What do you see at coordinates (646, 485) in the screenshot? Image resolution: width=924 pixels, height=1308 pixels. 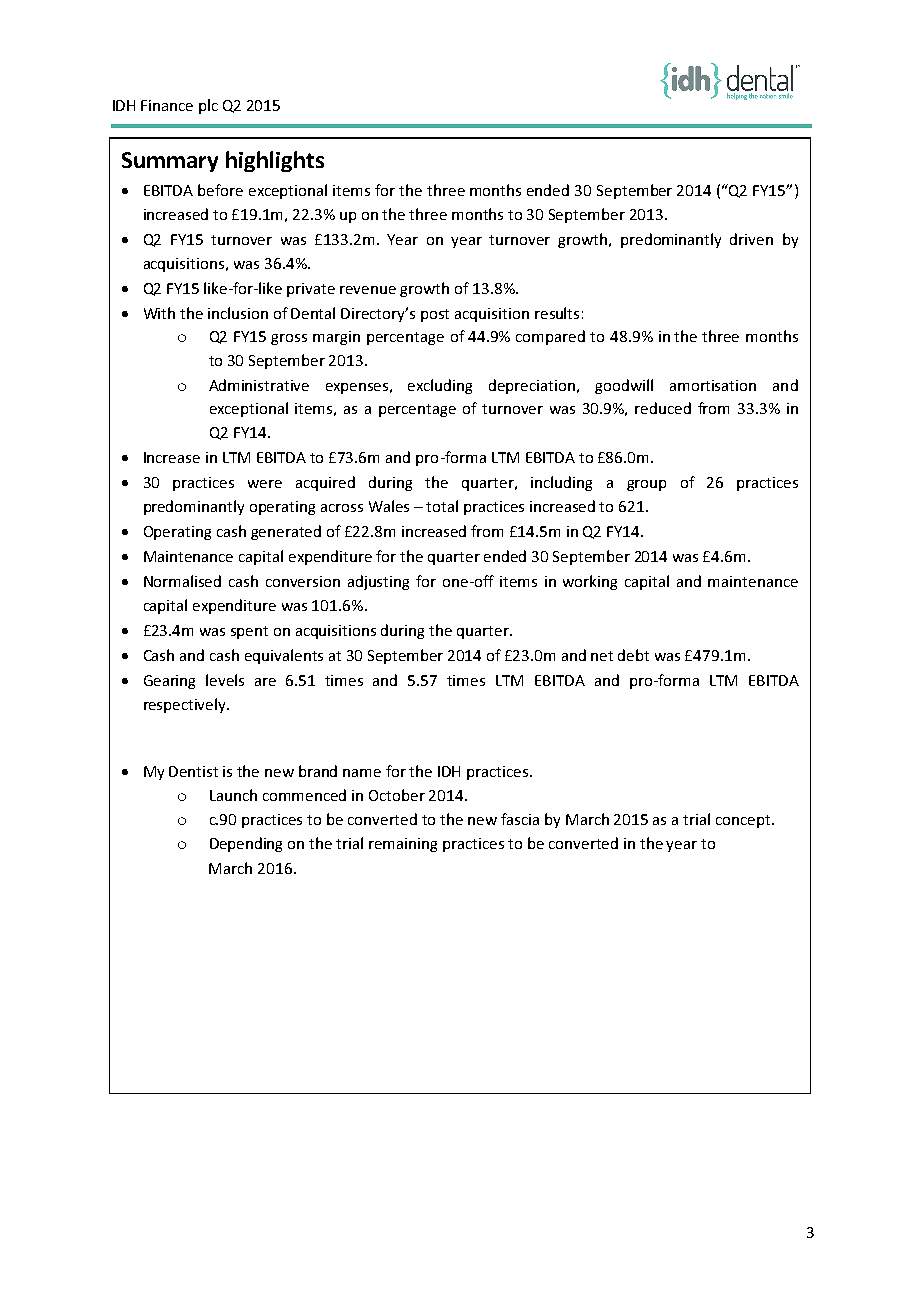 I see `group` at bounding box center [646, 485].
